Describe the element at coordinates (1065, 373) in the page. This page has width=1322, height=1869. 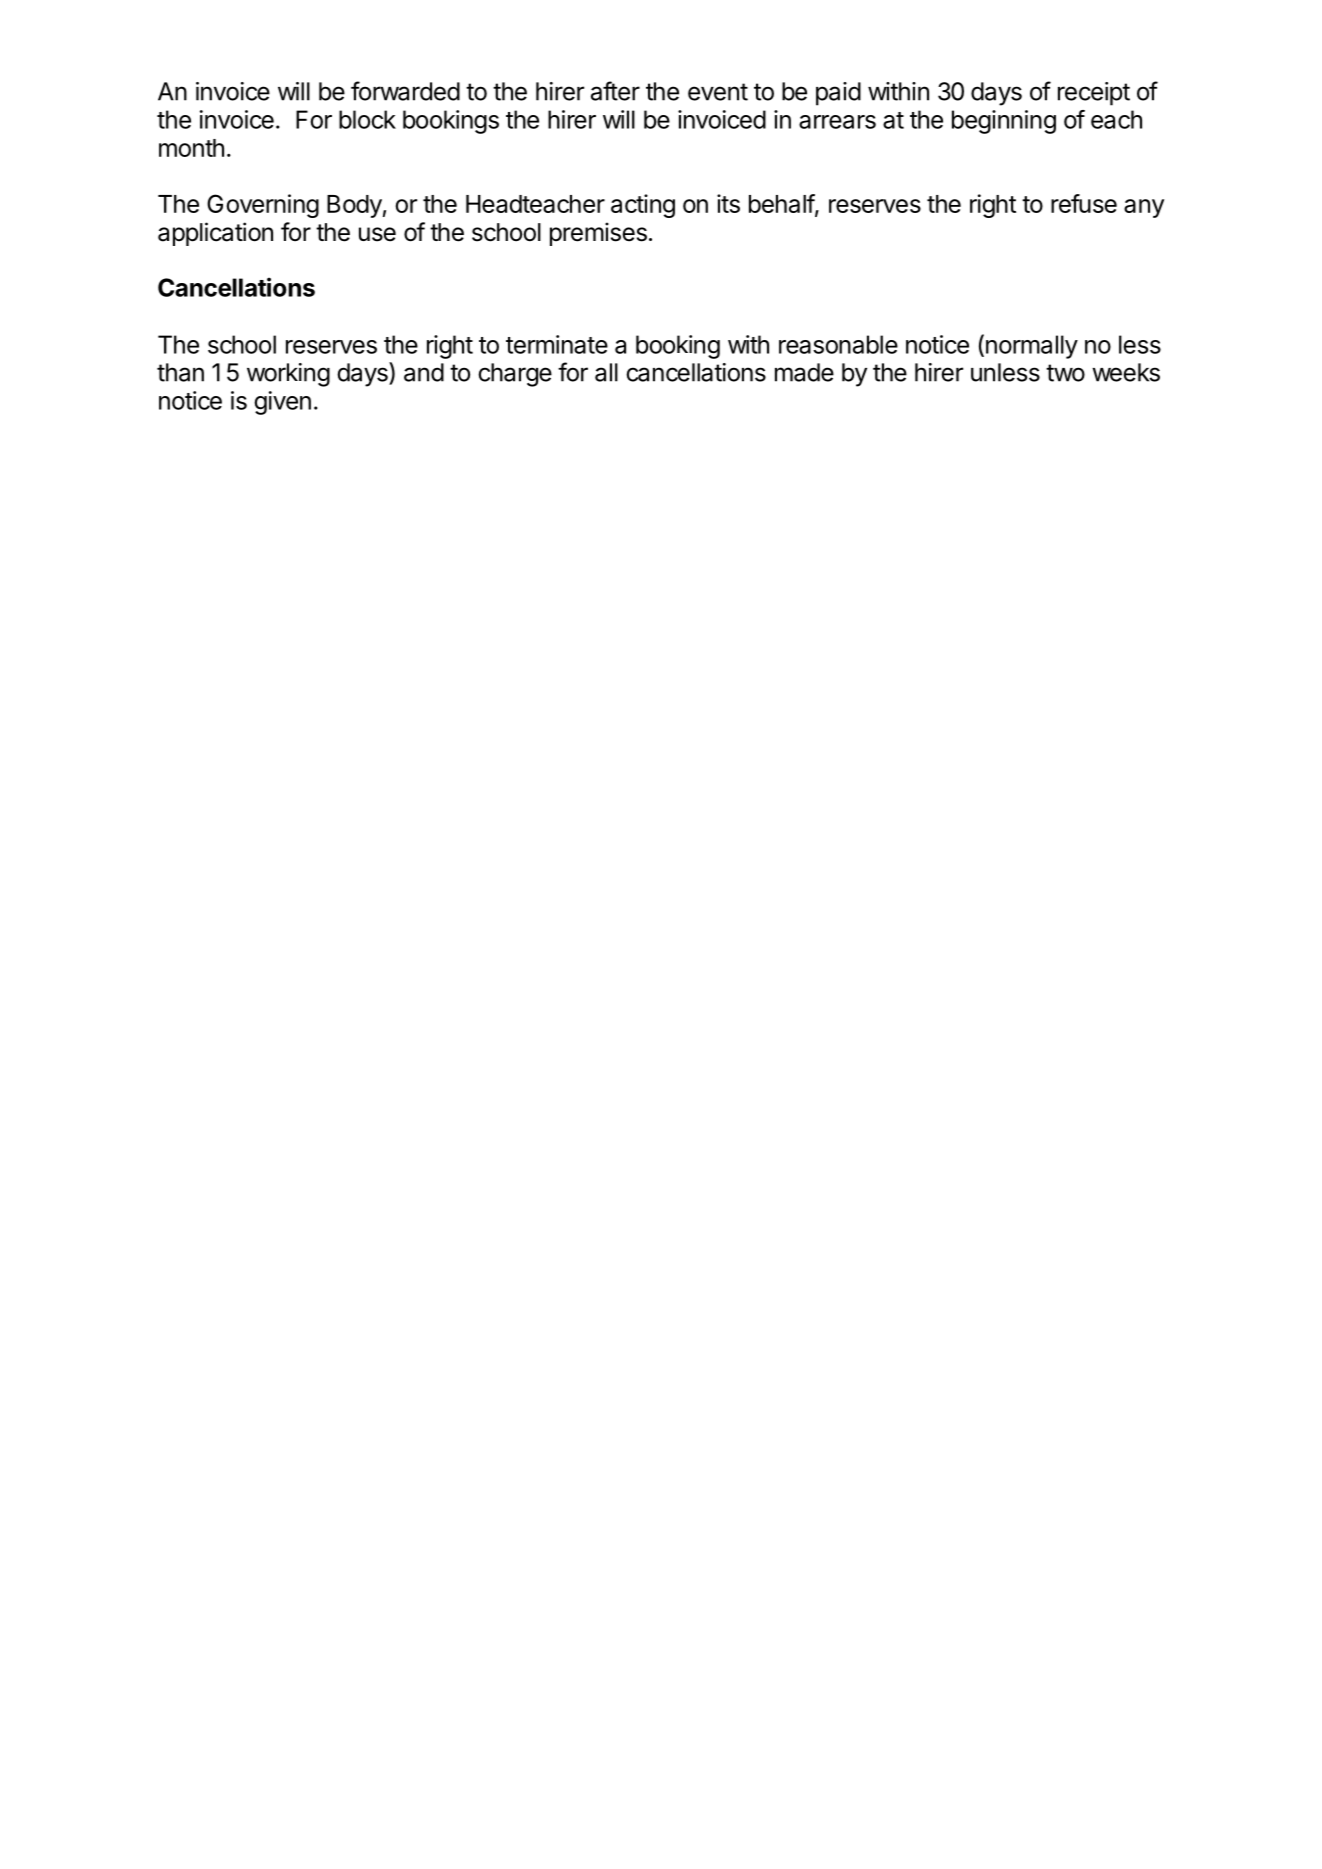
I see `two` at that location.
